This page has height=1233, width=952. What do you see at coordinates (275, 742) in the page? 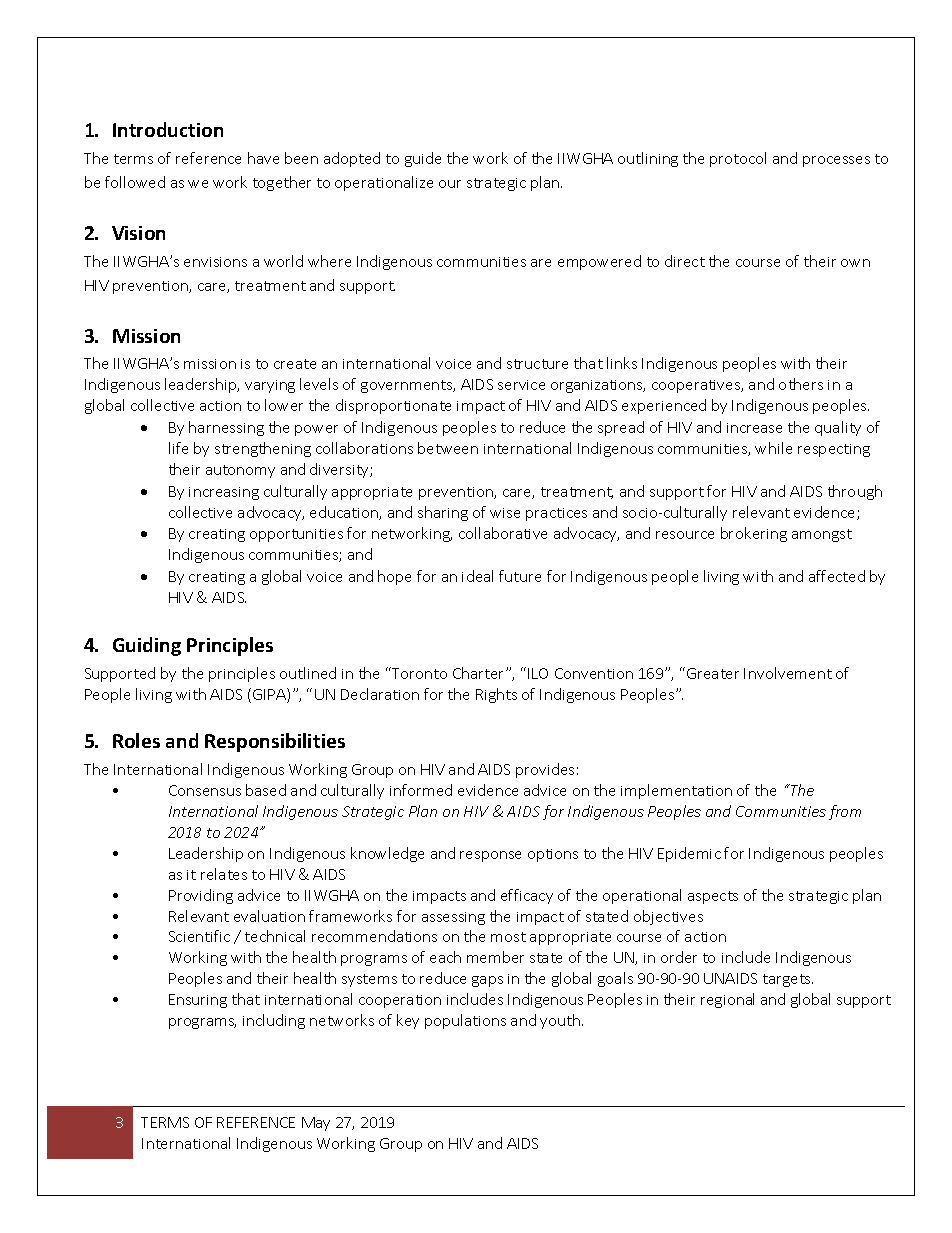
I see `Responsibilities` at bounding box center [275, 742].
